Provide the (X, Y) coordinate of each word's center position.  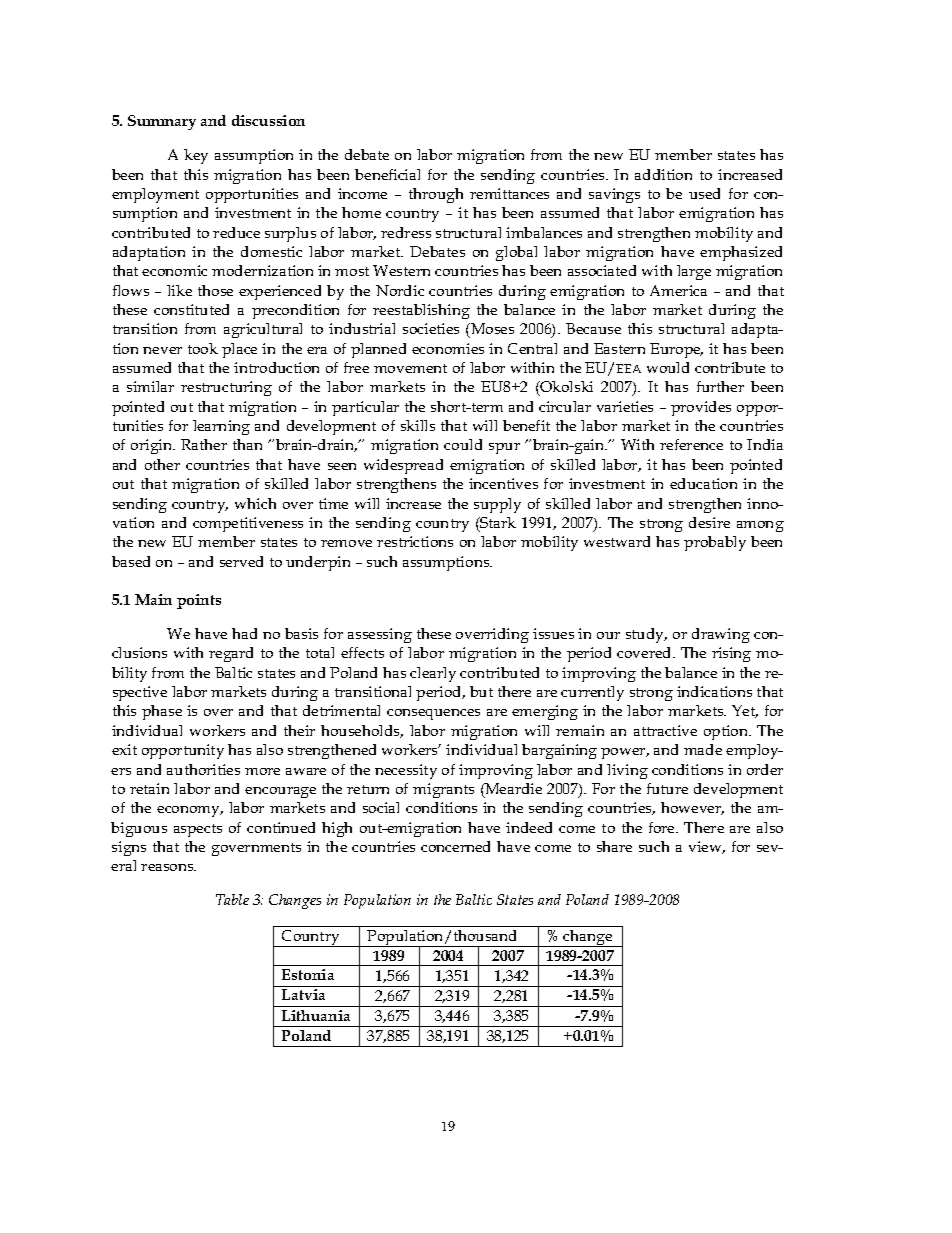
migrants (443, 790)
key (196, 156)
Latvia (303, 994)
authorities (203, 769)
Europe (676, 350)
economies (448, 348)
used (704, 193)
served (241, 561)
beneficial (387, 174)
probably (715, 543)
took (203, 348)
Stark (497, 524)
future (667, 788)
